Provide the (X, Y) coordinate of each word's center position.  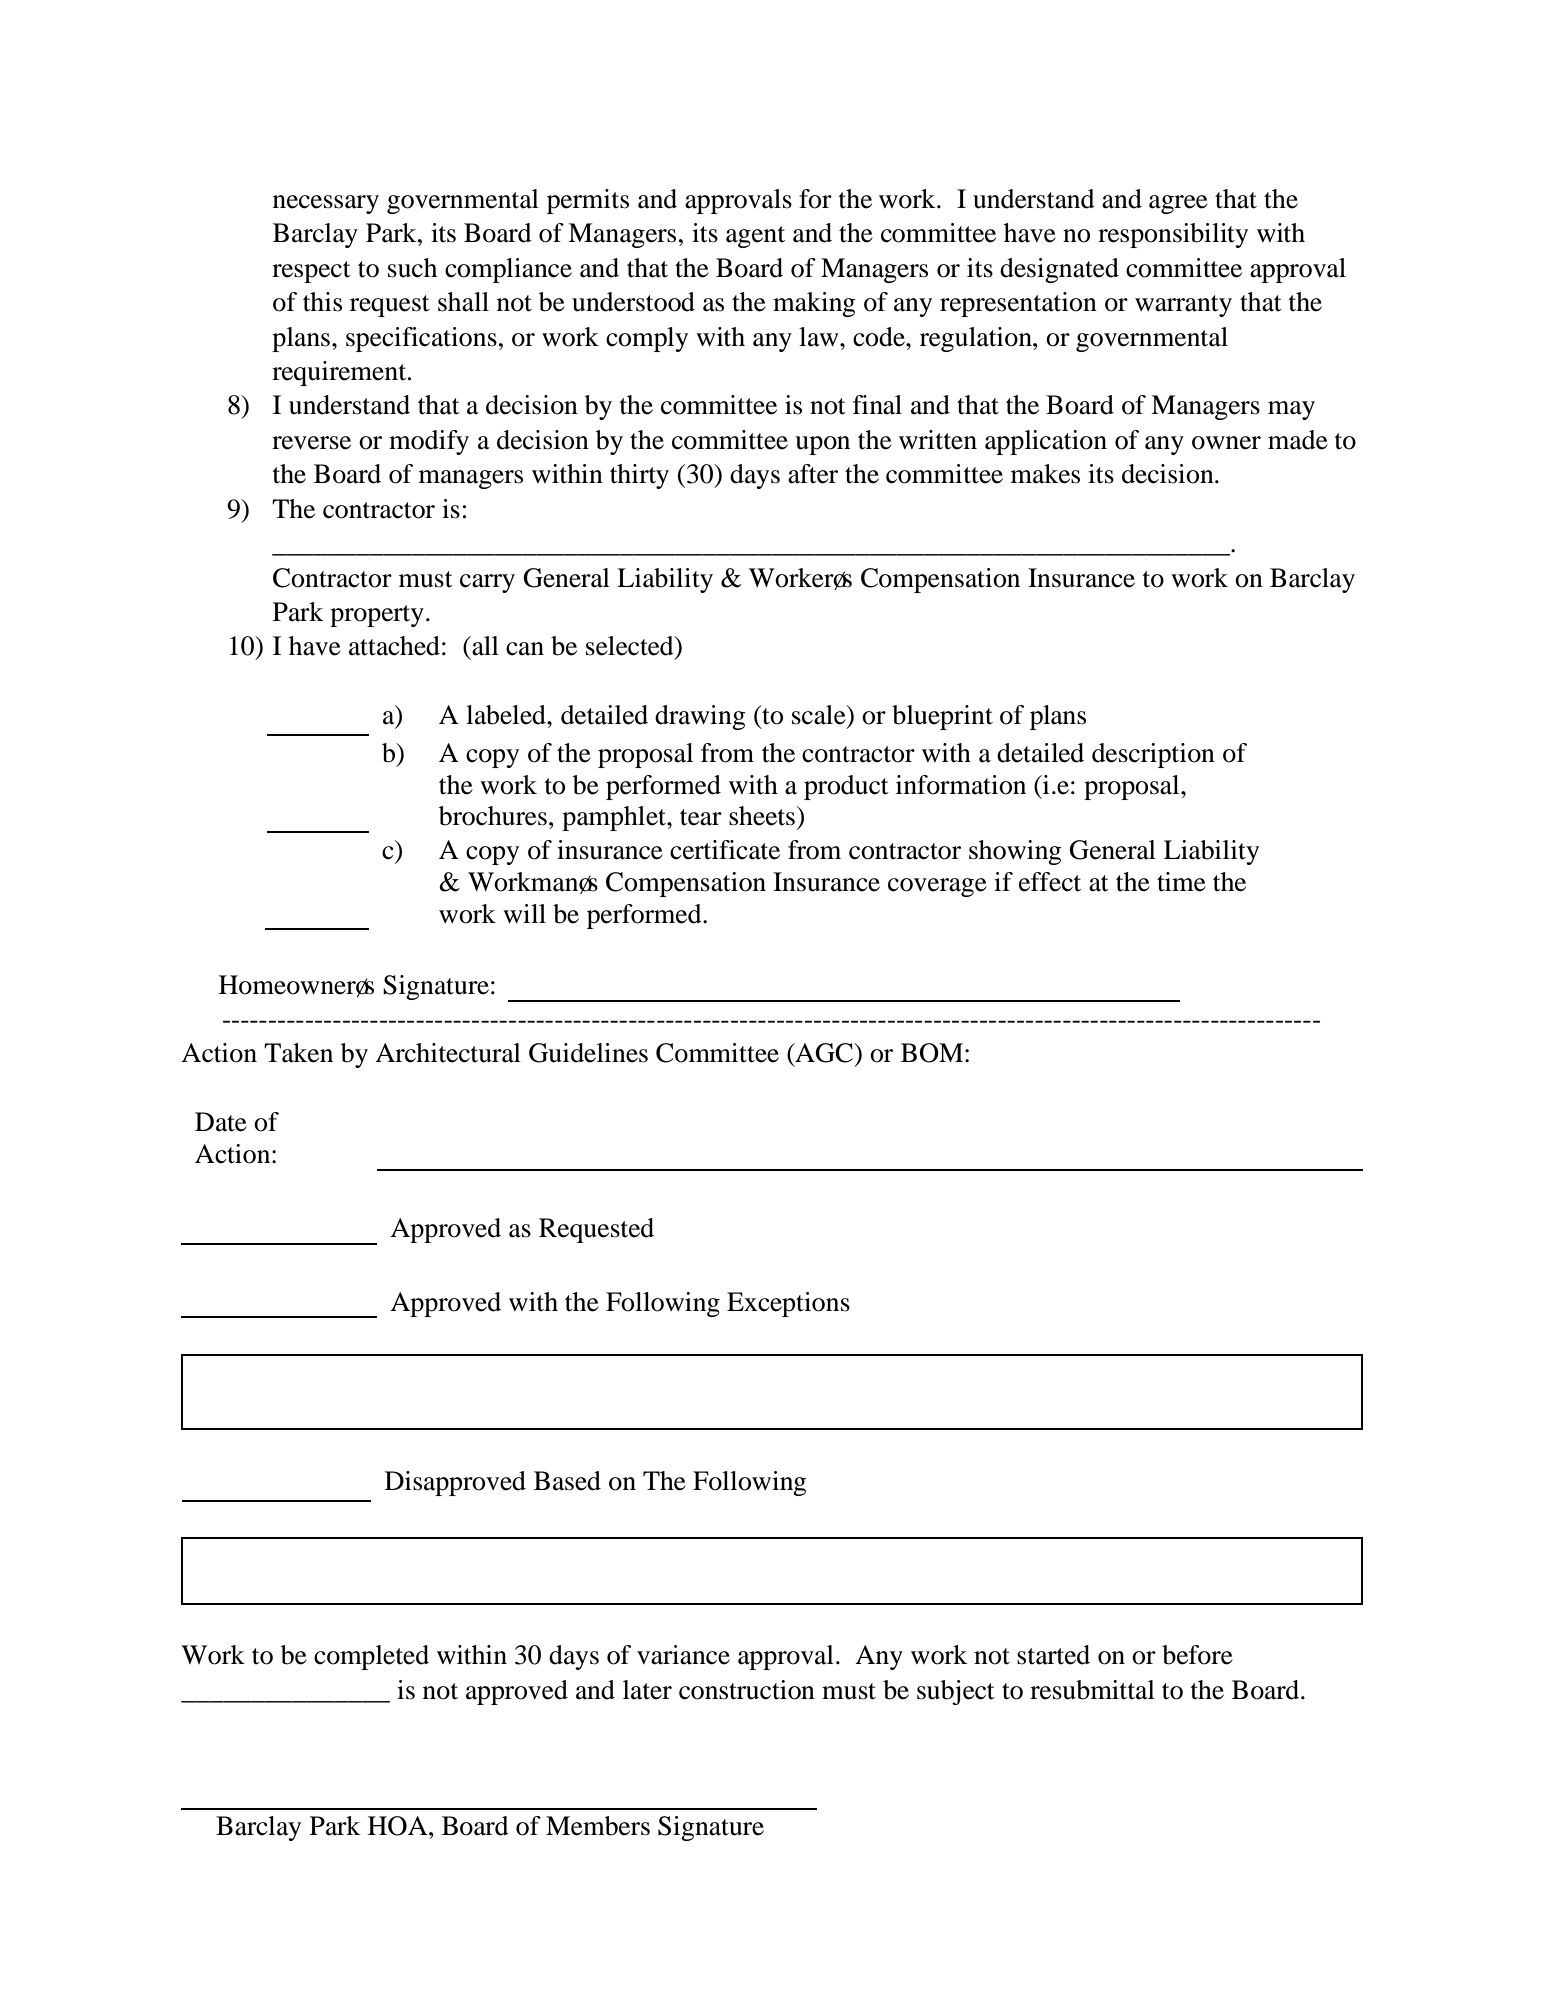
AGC (824, 1053)
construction (747, 1690)
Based (567, 1481)
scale (820, 715)
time (1181, 882)
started (1053, 1655)
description (1153, 755)
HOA (399, 1826)
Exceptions (788, 1304)
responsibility (1173, 235)
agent (755, 237)
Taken (298, 1053)
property (377, 616)
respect (311, 272)
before (1197, 1655)
